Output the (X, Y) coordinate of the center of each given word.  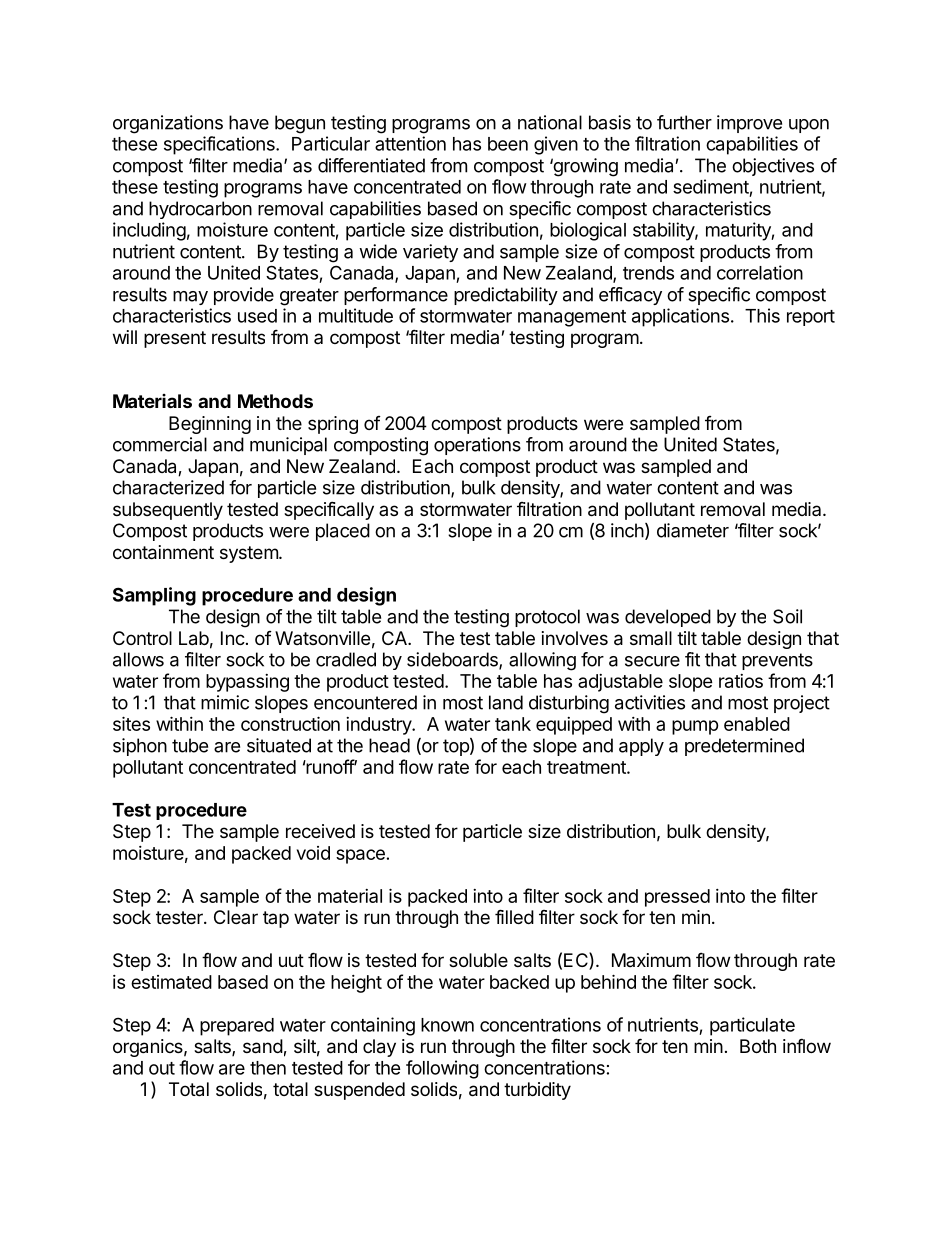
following (442, 1069)
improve (749, 124)
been (508, 144)
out (162, 1068)
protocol (547, 618)
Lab (194, 638)
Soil (787, 616)
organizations (168, 124)
